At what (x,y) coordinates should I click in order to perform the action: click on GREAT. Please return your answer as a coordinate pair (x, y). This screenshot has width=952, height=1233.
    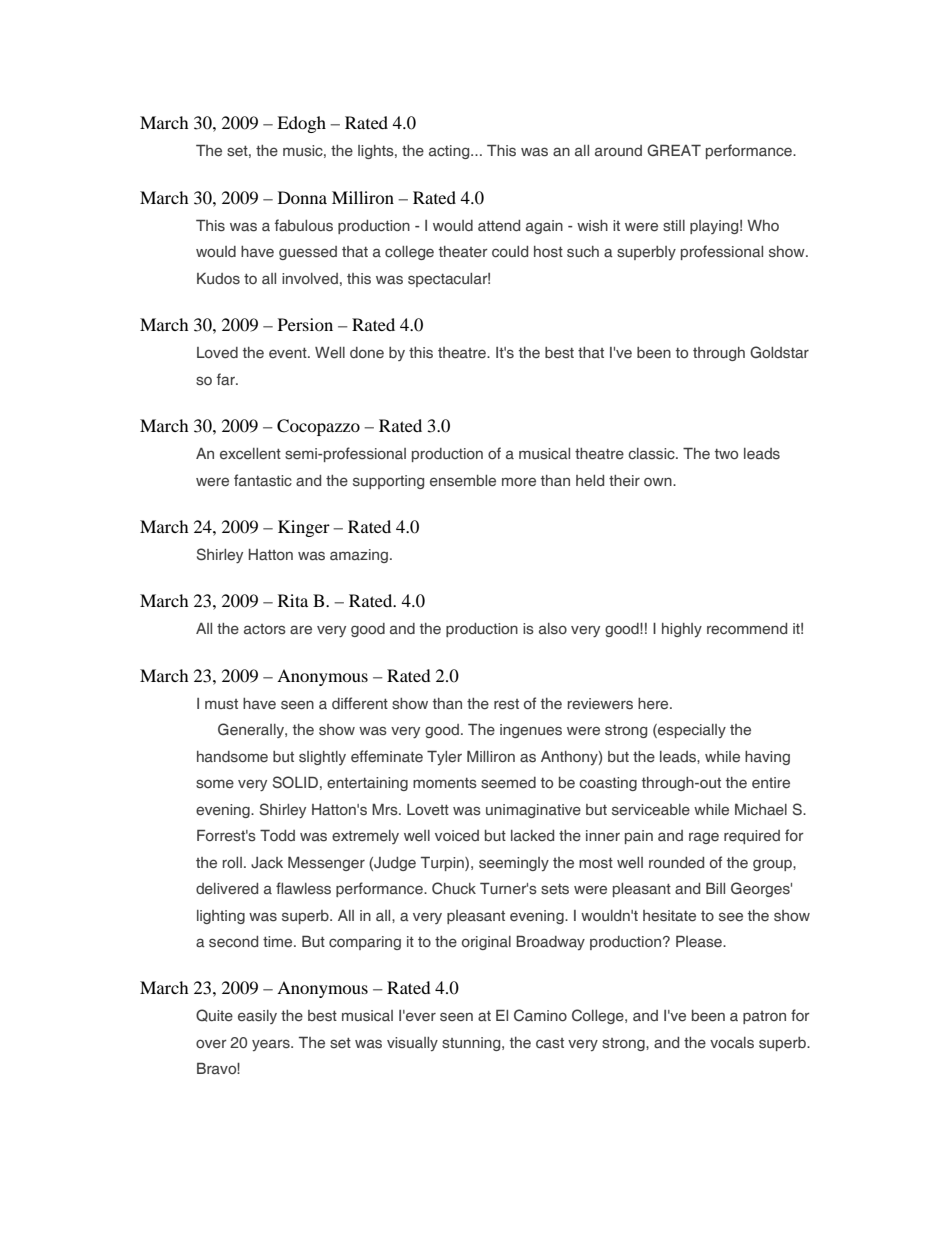
    Looking at the image, I should click on (674, 150).
